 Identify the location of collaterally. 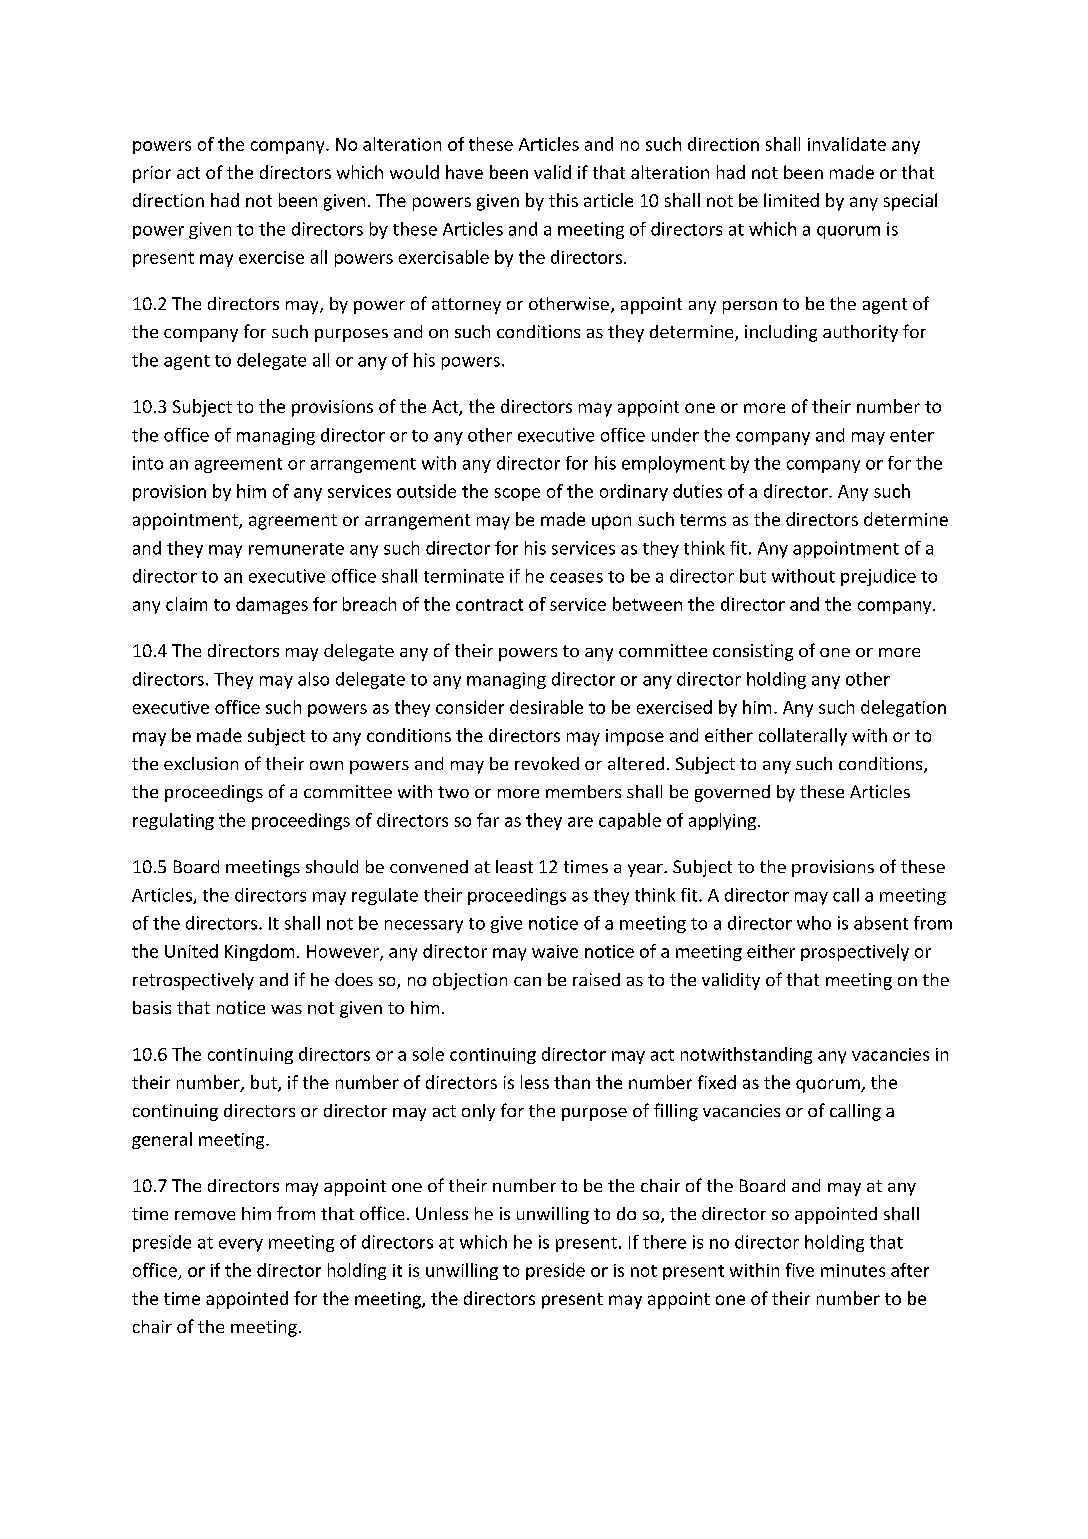
(803, 737).
